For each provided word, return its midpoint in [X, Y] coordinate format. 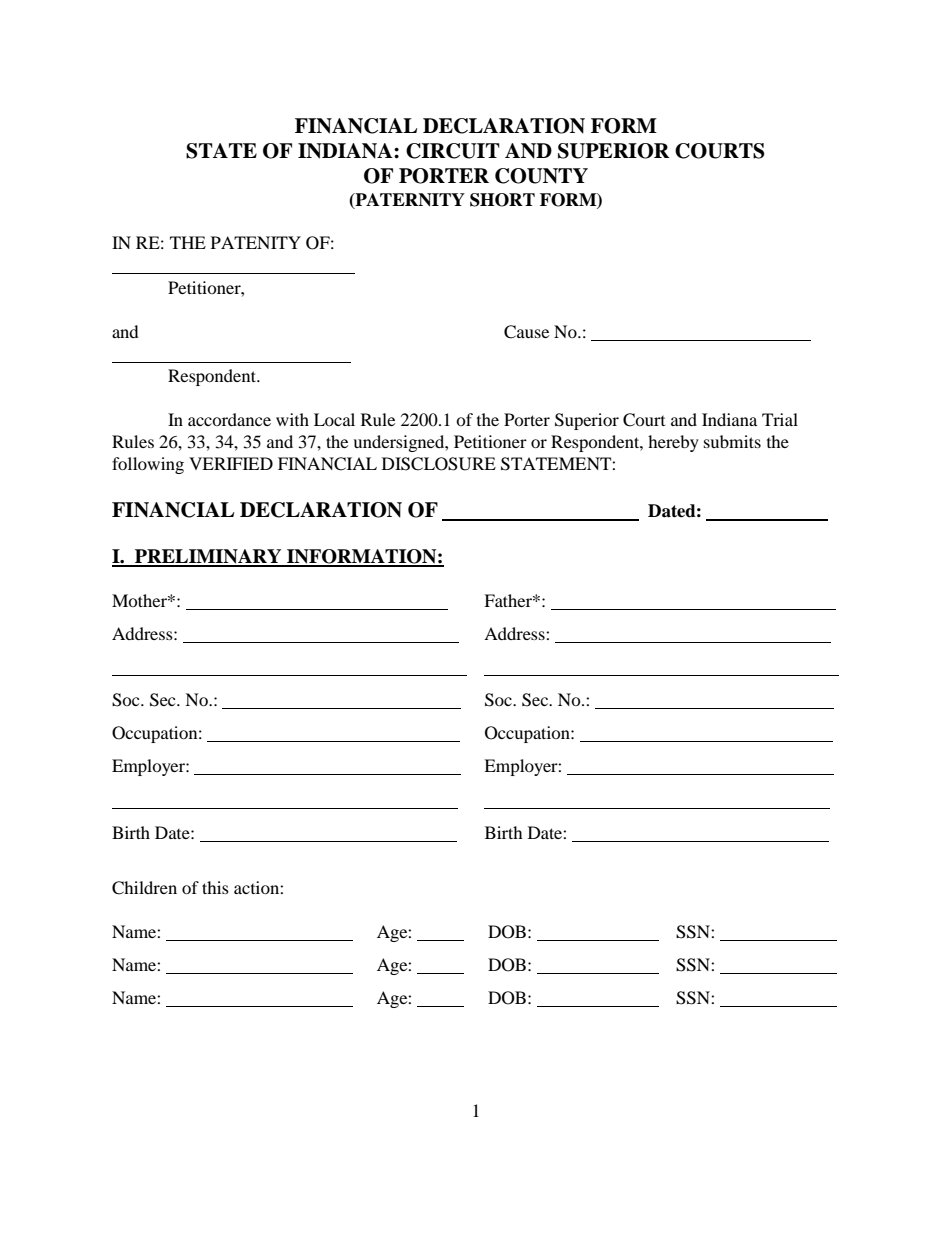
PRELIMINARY [208, 557]
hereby [673, 443]
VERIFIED [231, 463]
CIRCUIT [453, 151]
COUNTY [541, 176]
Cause [526, 332]
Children [144, 888]
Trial [780, 419]
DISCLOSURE [439, 464]
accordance [229, 419]
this [215, 887]
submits [732, 441]
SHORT [502, 200]
